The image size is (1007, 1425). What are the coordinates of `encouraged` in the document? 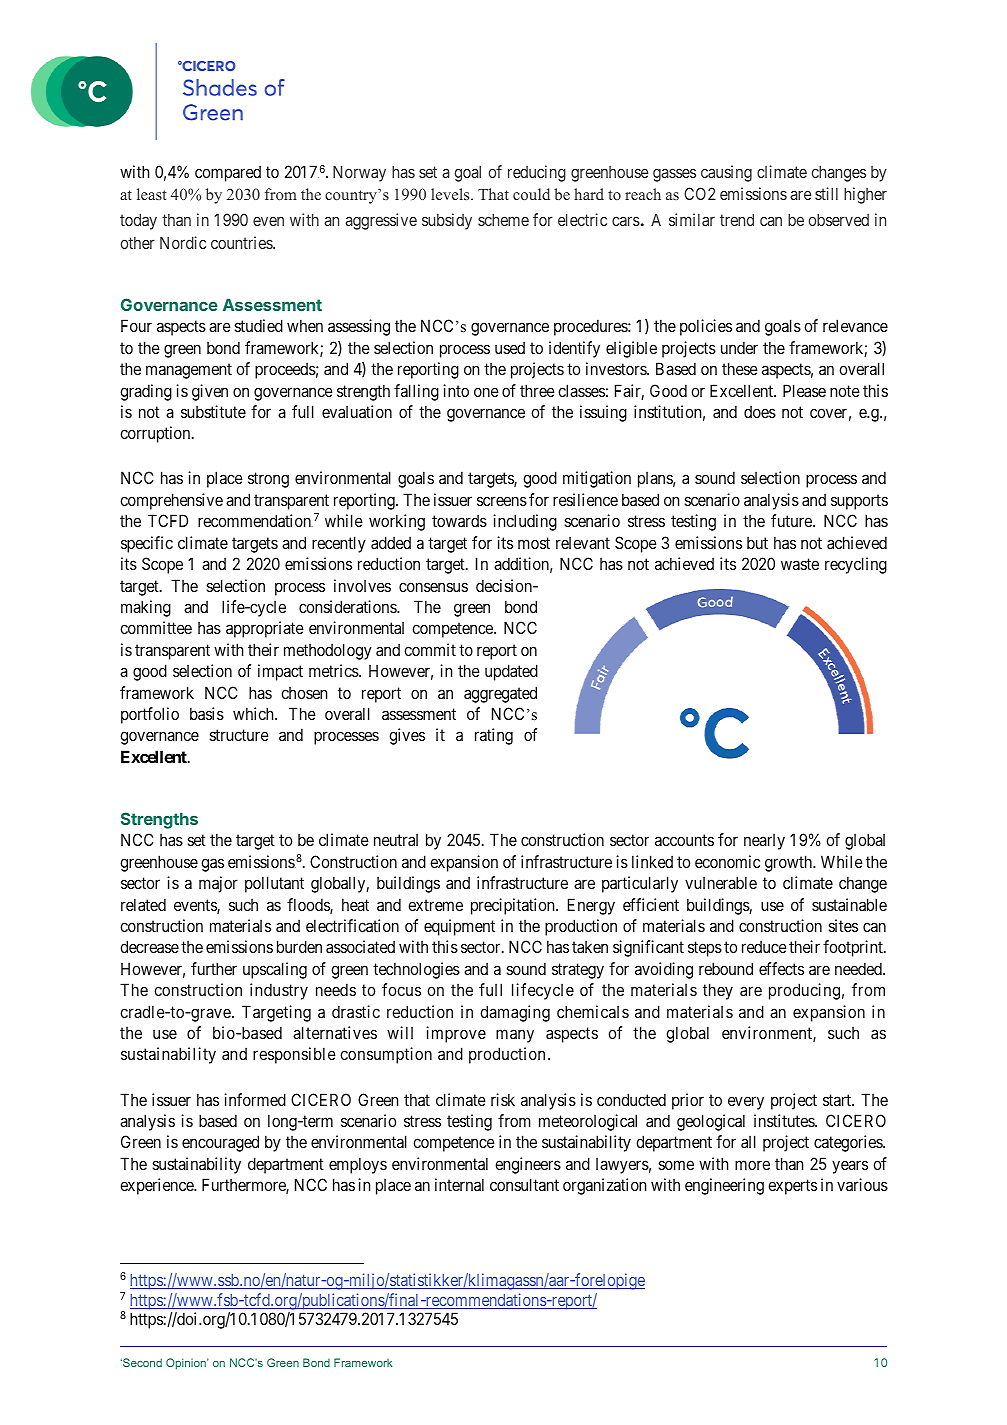 It's located at (220, 1143).
